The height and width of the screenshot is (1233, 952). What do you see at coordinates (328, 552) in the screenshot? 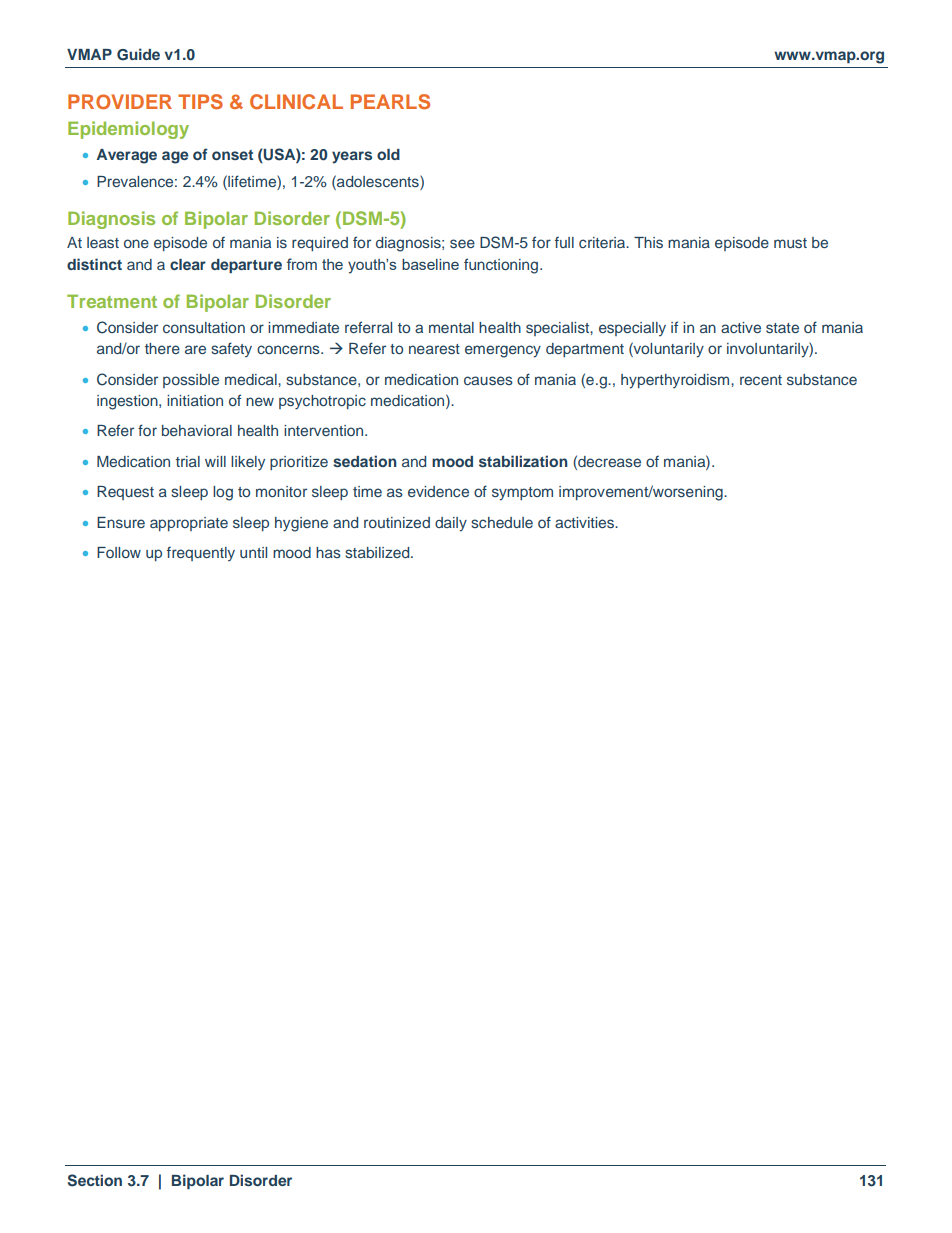
I see `has` at bounding box center [328, 552].
